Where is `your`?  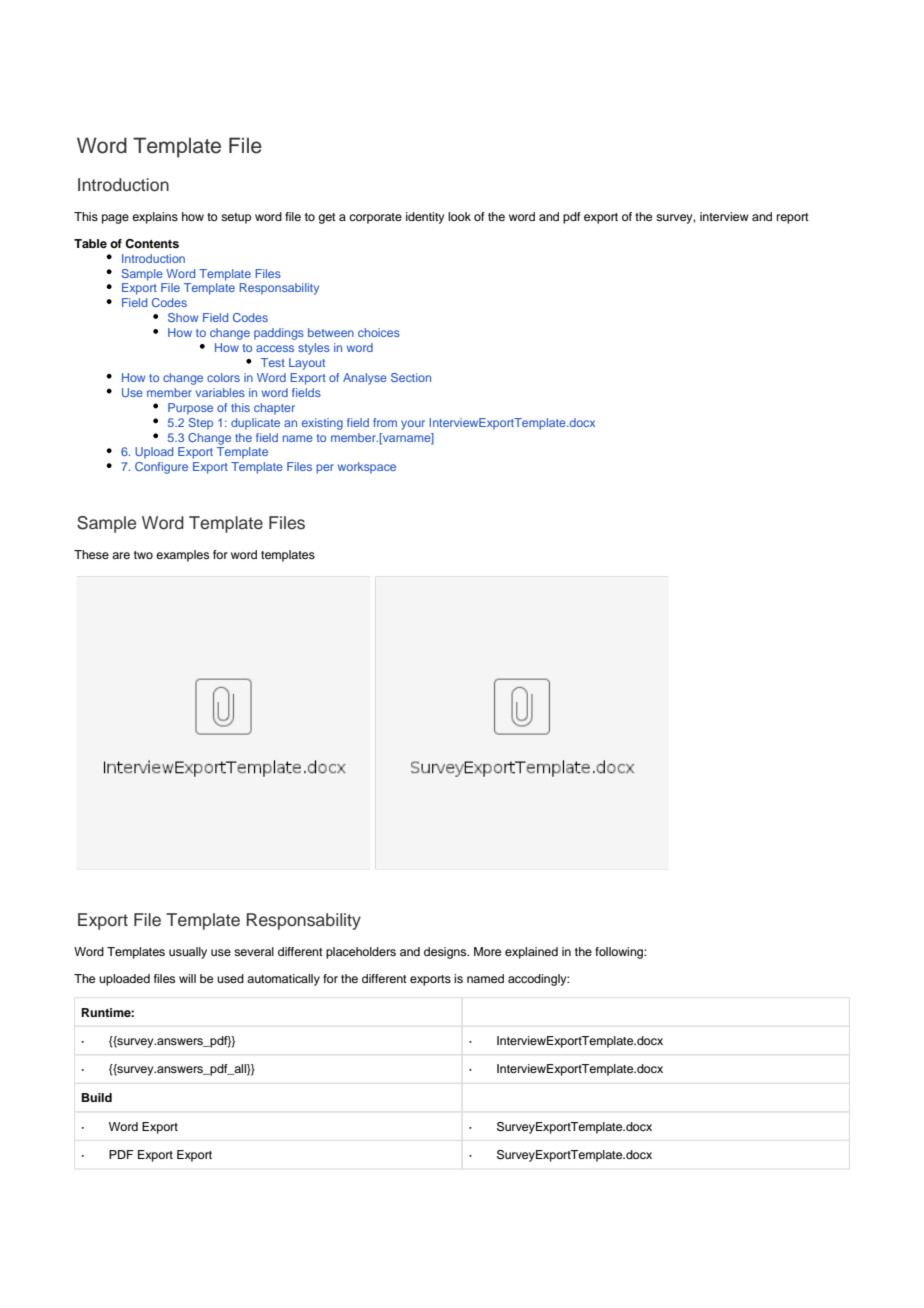 your is located at coordinates (413, 425).
